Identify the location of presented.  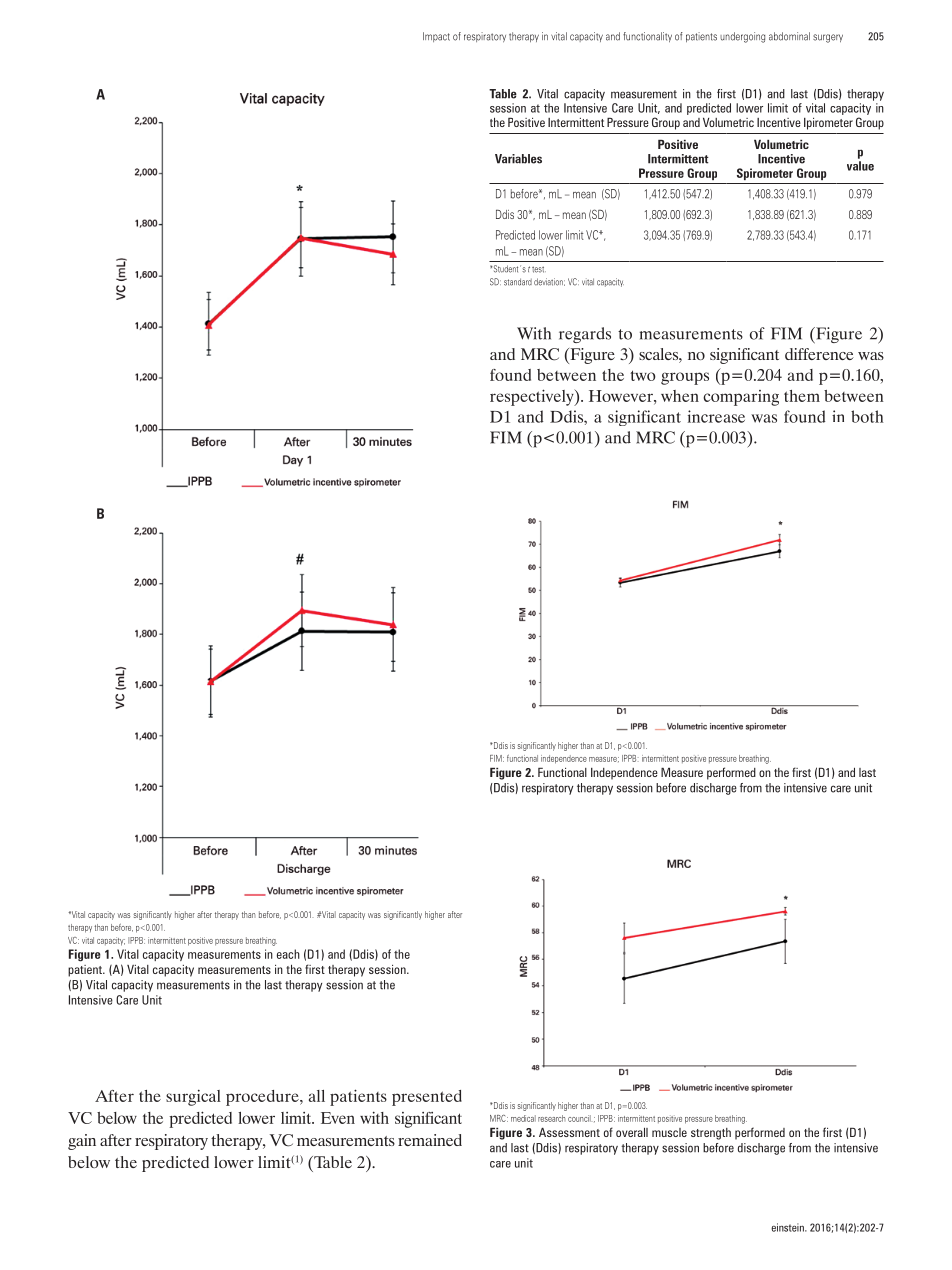
(427, 1098).
